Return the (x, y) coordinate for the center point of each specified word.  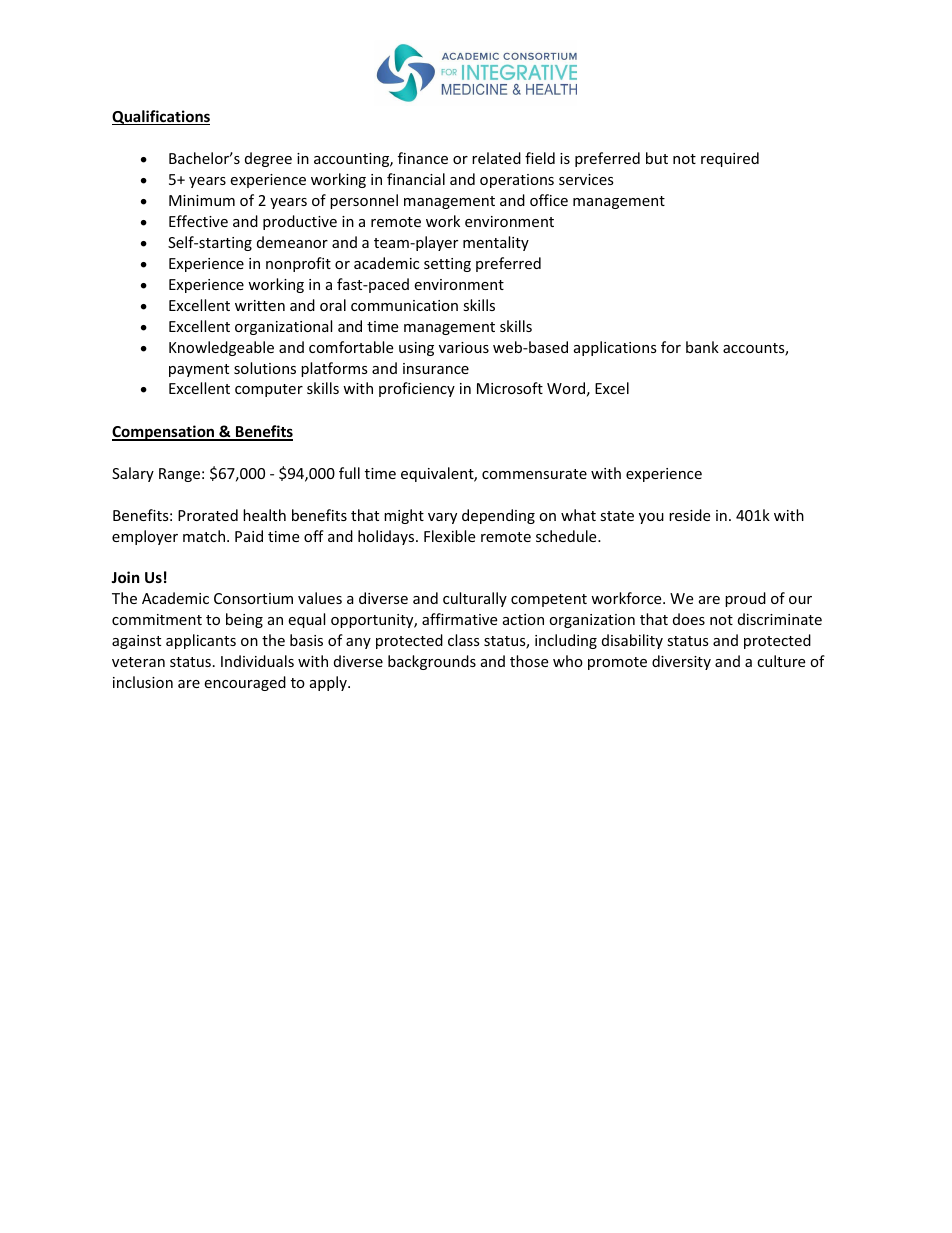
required (730, 159)
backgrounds (432, 662)
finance (423, 158)
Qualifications (161, 117)
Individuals (257, 661)
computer (269, 390)
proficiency (417, 389)
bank (702, 347)
